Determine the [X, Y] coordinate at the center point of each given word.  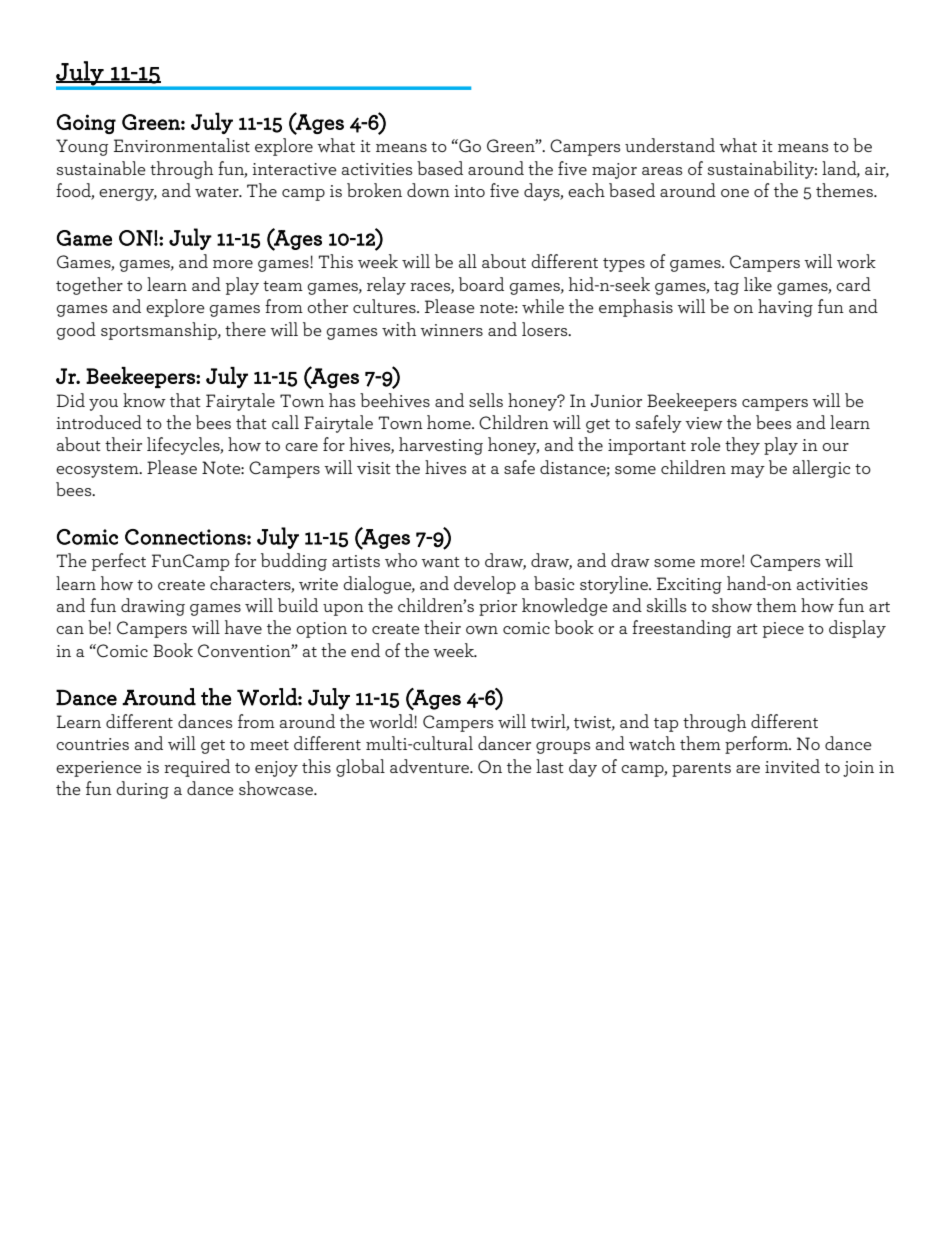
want [440, 562]
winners [451, 330]
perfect [119, 562]
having [785, 308]
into [469, 191]
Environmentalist [182, 145]
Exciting [689, 585]
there [245, 329]
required [197, 768]
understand [670, 145]
